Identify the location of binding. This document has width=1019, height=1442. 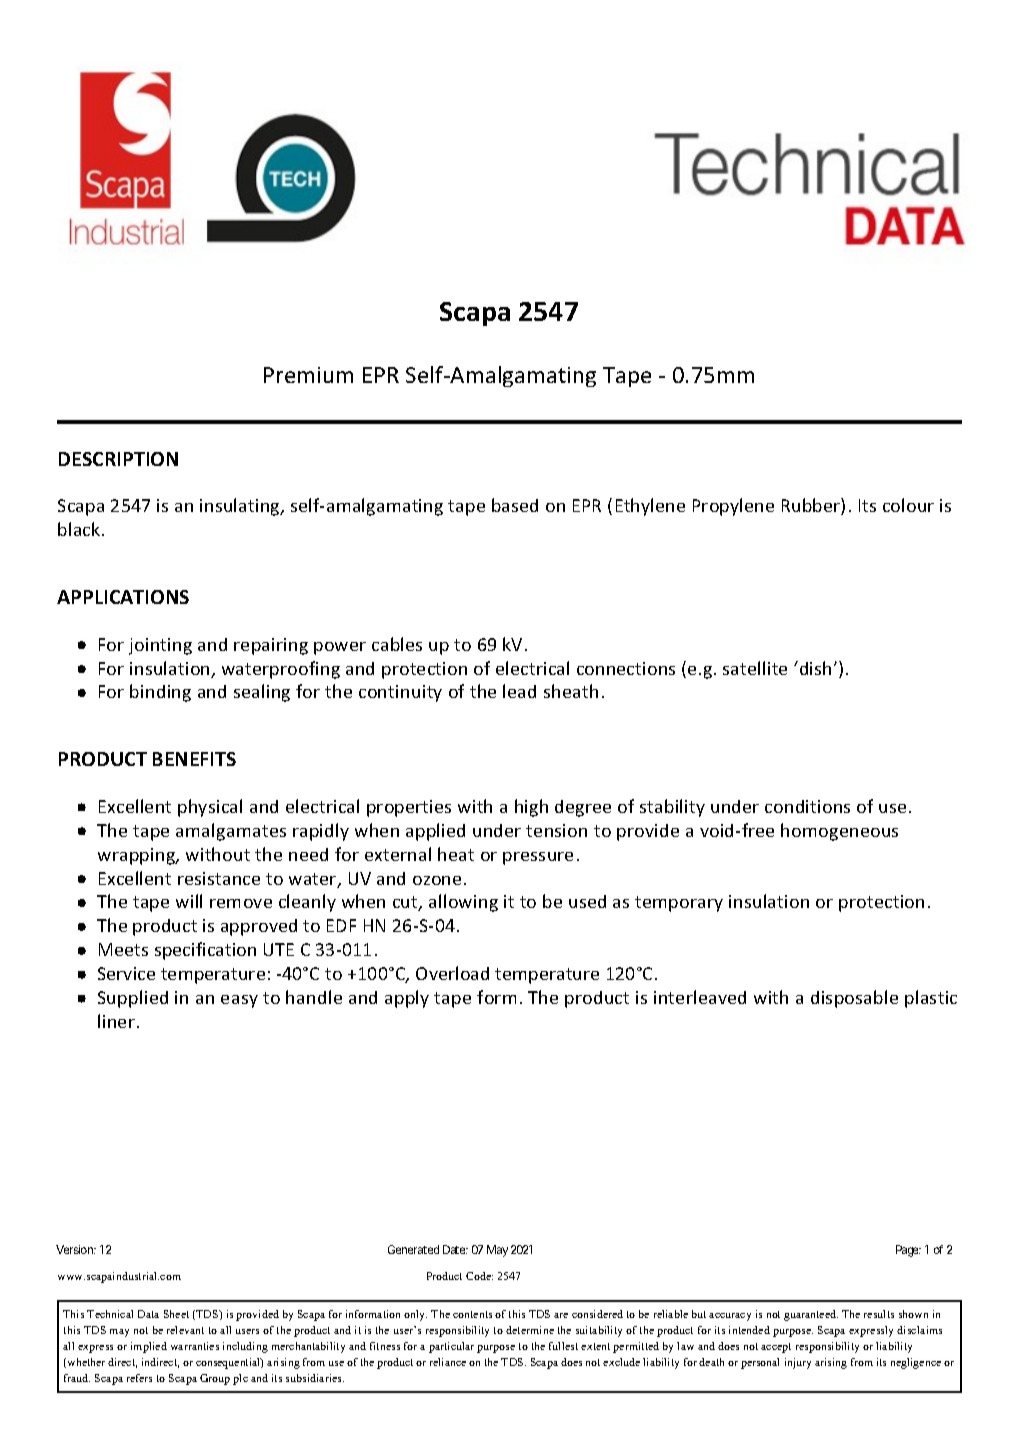
(160, 693).
